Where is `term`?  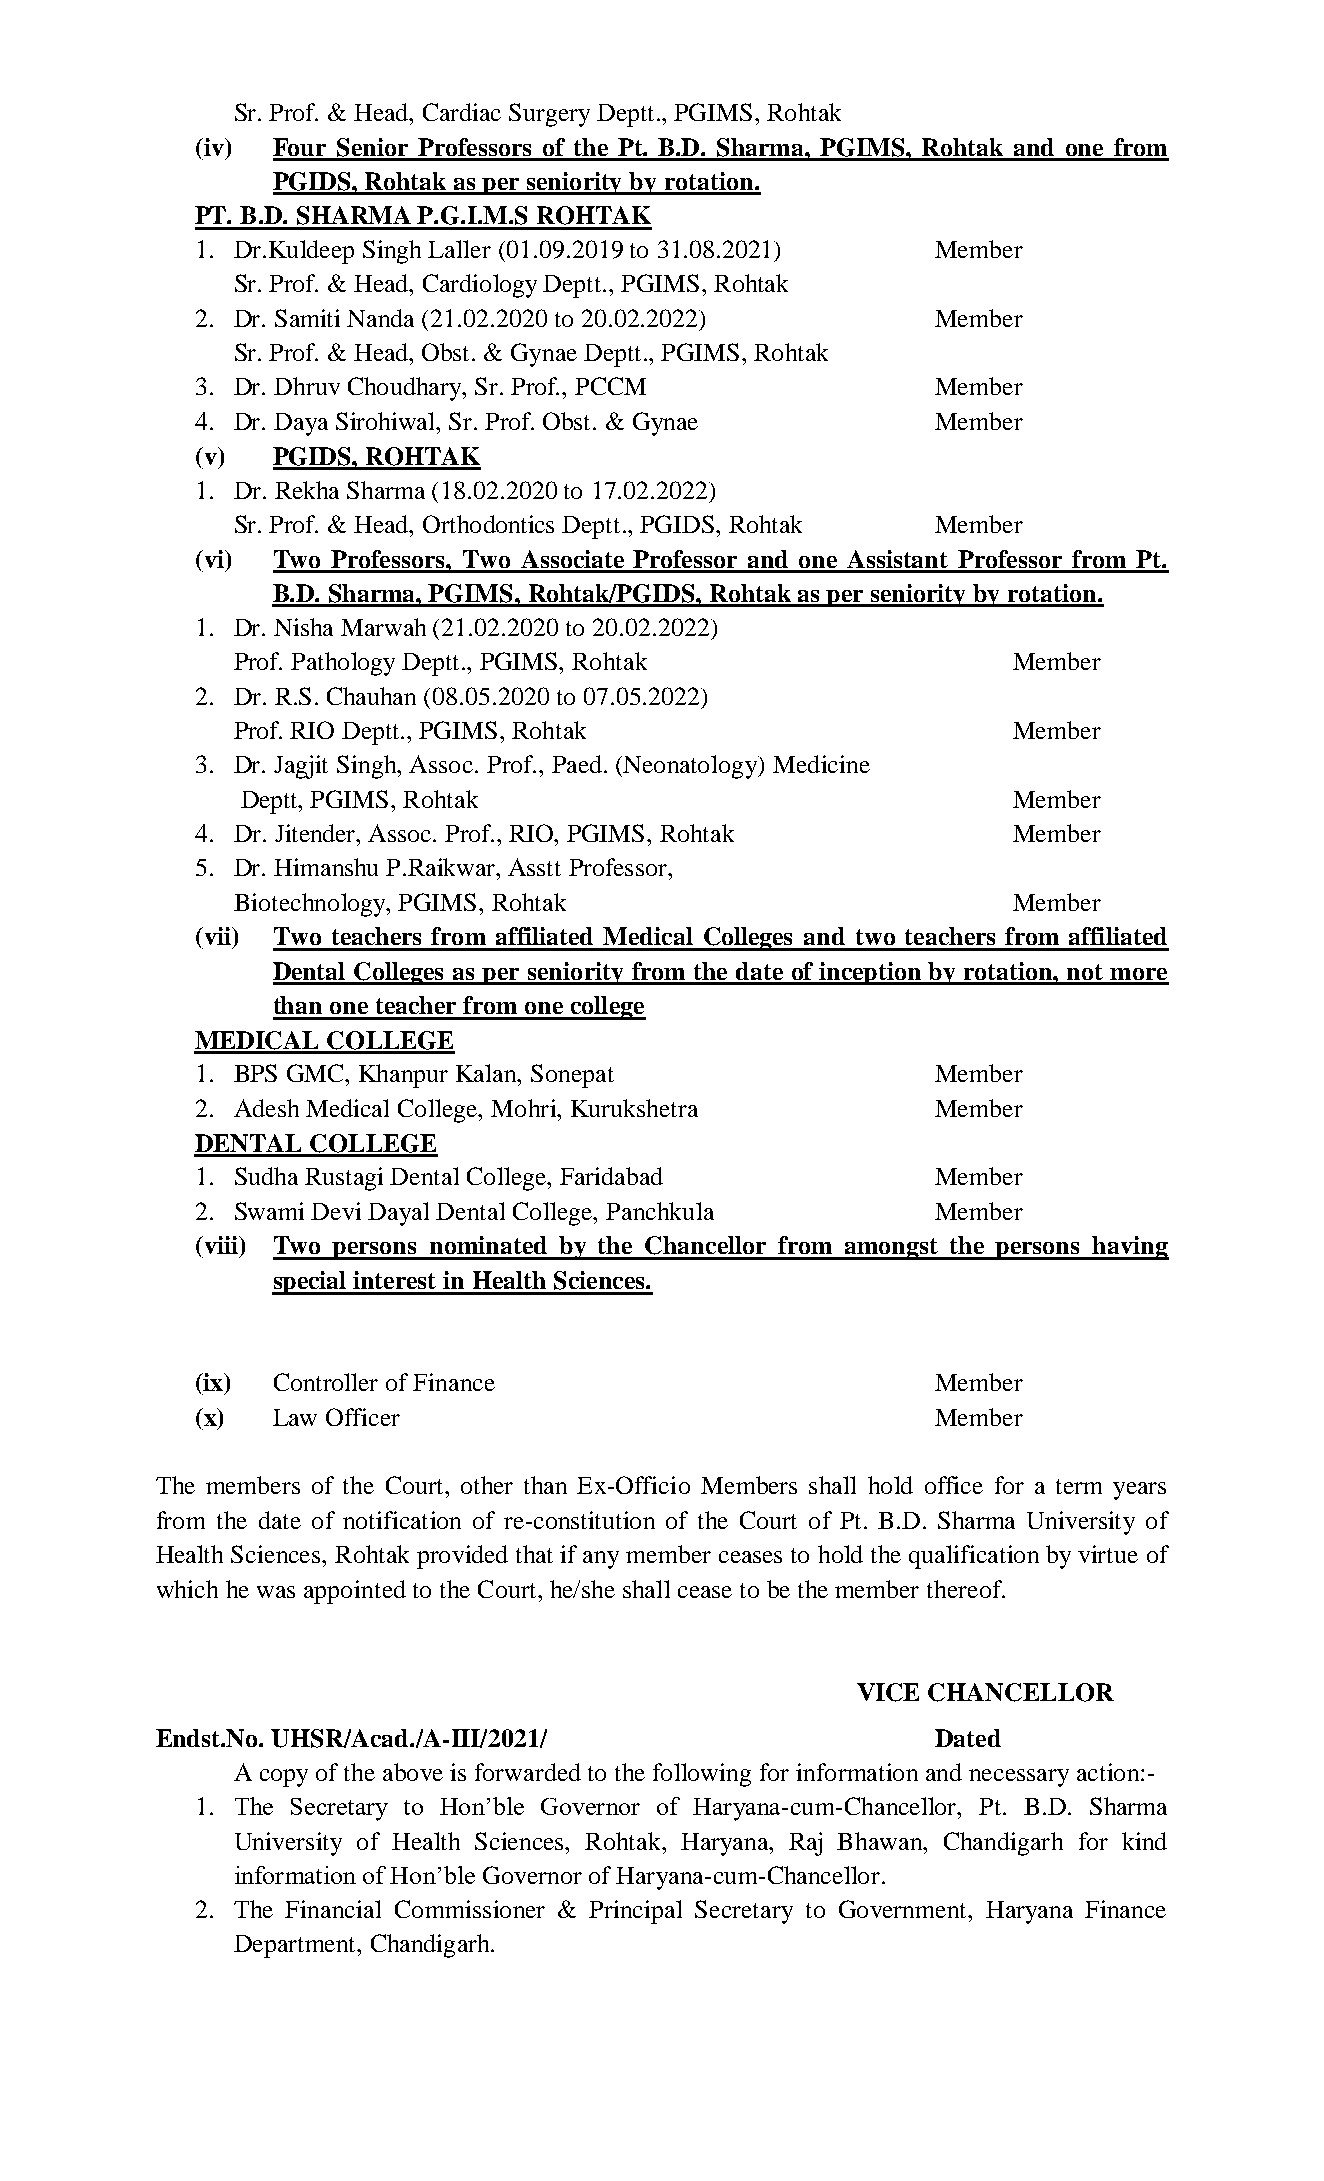
term is located at coordinates (1079, 1486).
